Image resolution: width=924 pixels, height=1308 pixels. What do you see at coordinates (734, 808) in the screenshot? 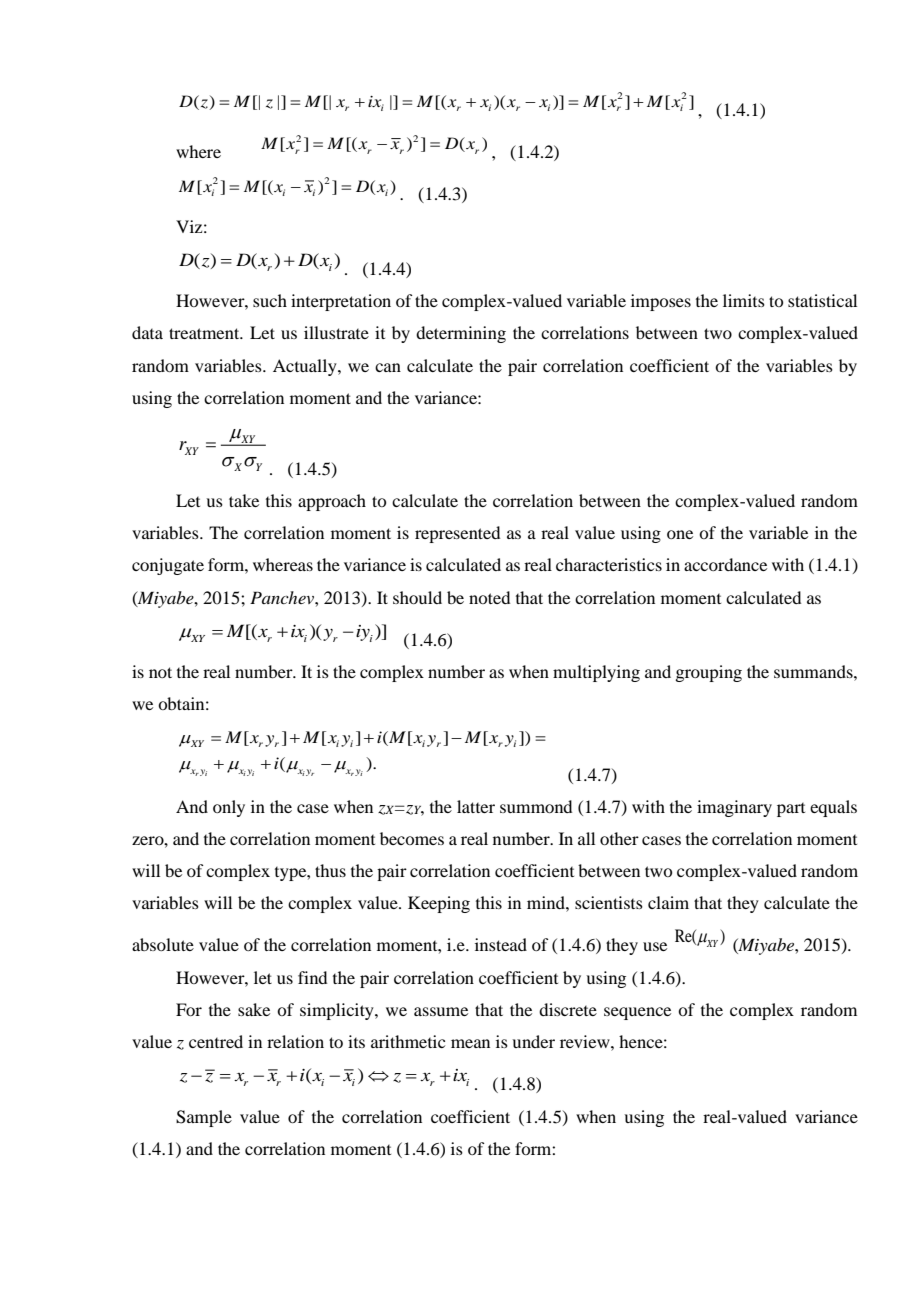
I see `imaginary` at bounding box center [734, 808].
